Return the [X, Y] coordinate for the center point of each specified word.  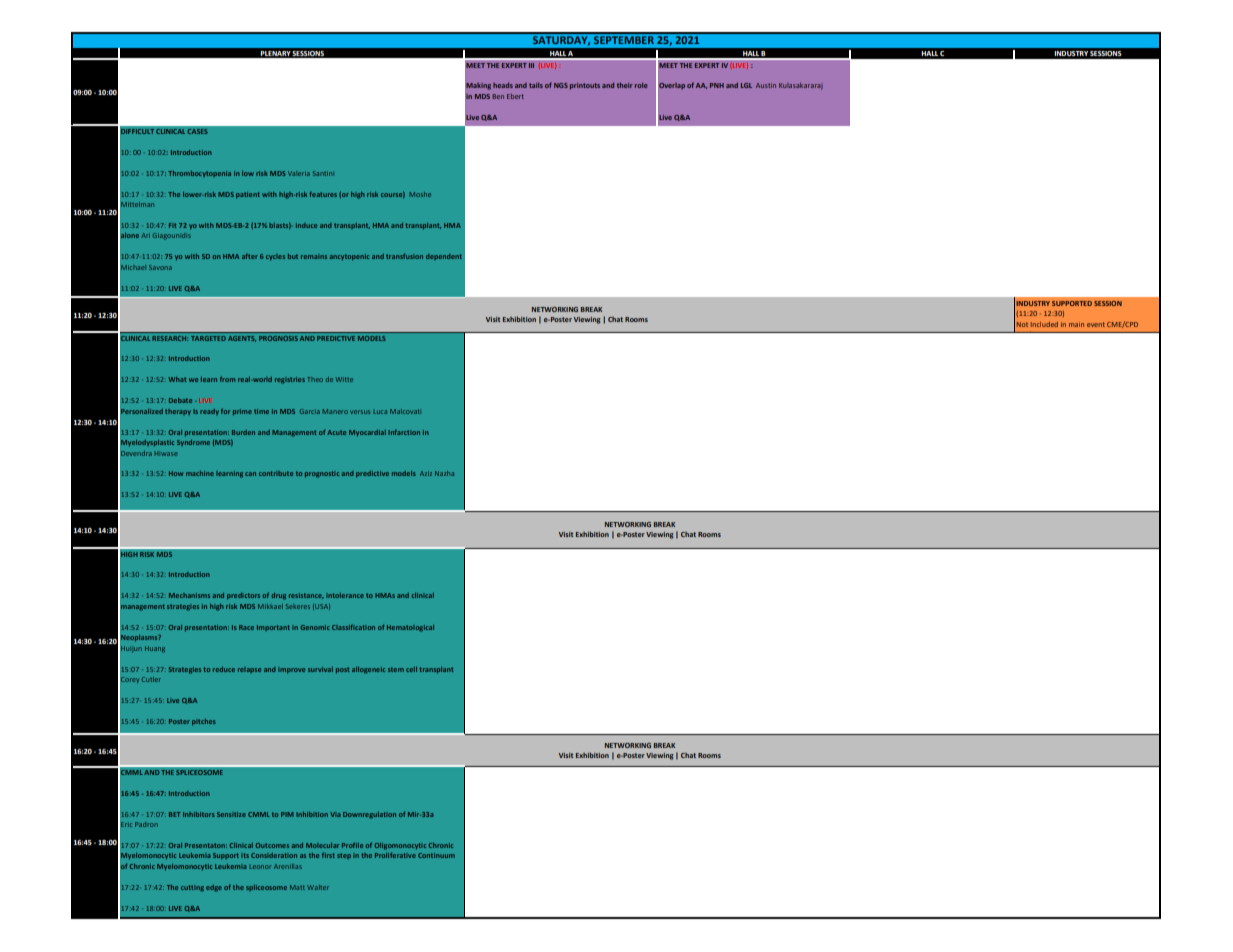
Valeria [299, 173]
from [227, 379]
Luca [380, 411]
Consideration [274, 855]
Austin [766, 85]
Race [246, 627]
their [625, 85]
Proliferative [395, 855]
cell [411, 669]
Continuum [436, 855]
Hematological [410, 628]
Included [1044, 324]
